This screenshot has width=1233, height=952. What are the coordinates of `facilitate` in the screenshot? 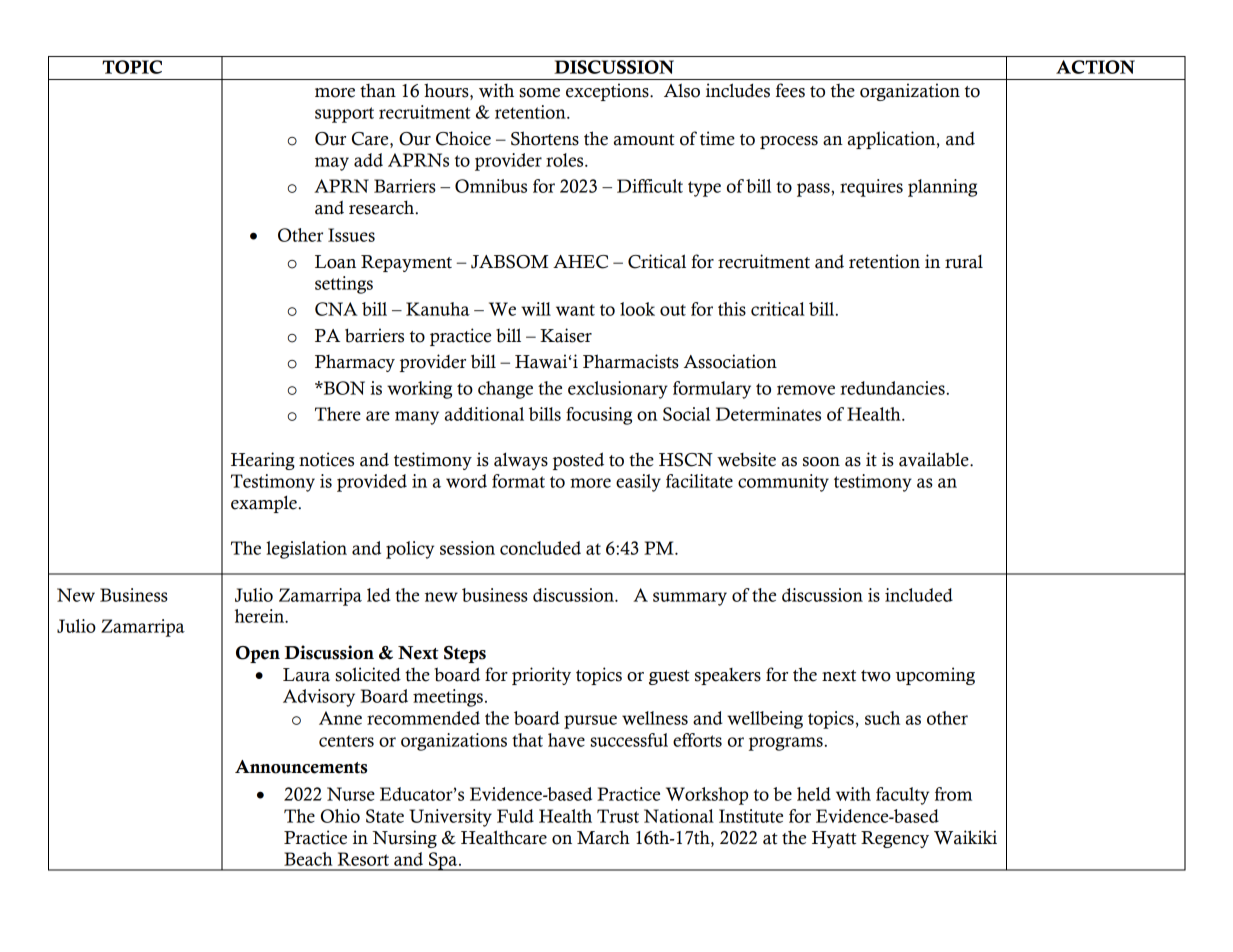 It's located at (699, 481).
